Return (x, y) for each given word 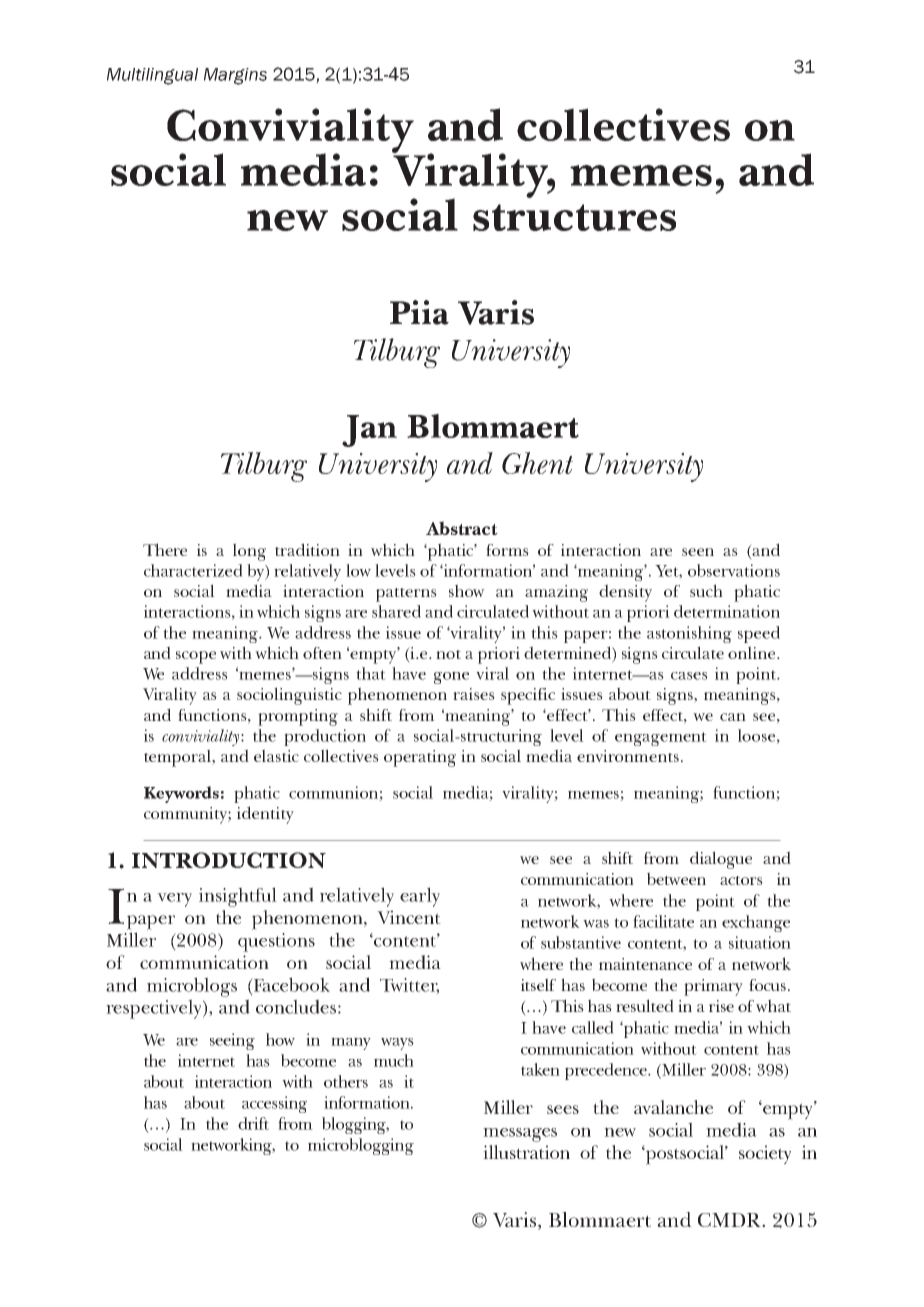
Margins (235, 76)
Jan (369, 431)
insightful (238, 897)
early (420, 897)
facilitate (663, 921)
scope (196, 657)
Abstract (462, 528)
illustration (526, 1152)
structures (574, 217)
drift (253, 1123)
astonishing (689, 634)
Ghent (537, 463)
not (448, 654)
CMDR (731, 1220)
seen (698, 552)
